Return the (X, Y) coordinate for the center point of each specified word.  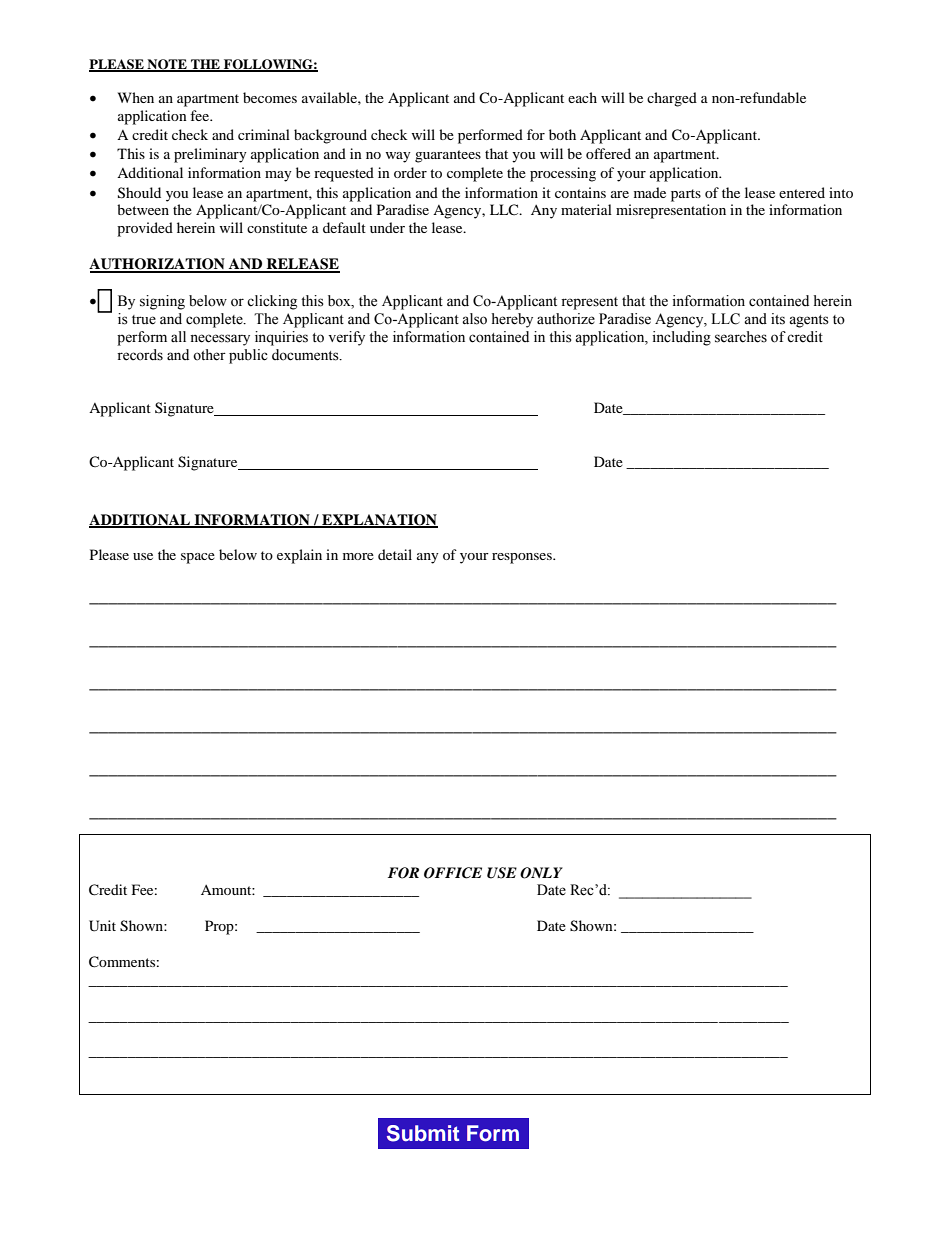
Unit (102, 926)
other (209, 355)
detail (395, 554)
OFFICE (453, 873)
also (474, 319)
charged (672, 99)
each (582, 97)
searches (741, 337)
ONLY (541, 873)
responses (523, 558)
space (198, 558)
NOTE (167, 65)
